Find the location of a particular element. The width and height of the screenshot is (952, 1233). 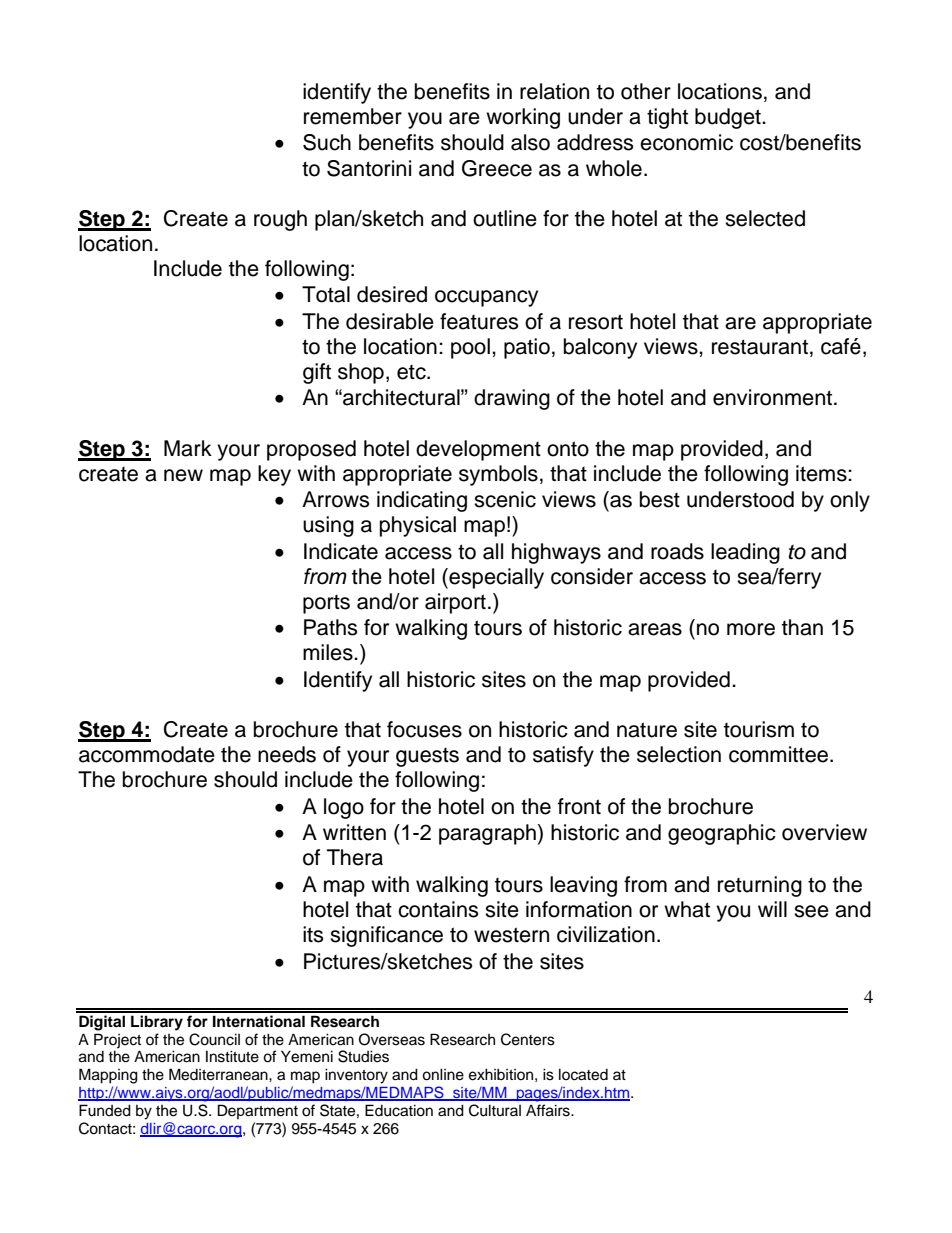

airport is located at coordinates (455, 603).
